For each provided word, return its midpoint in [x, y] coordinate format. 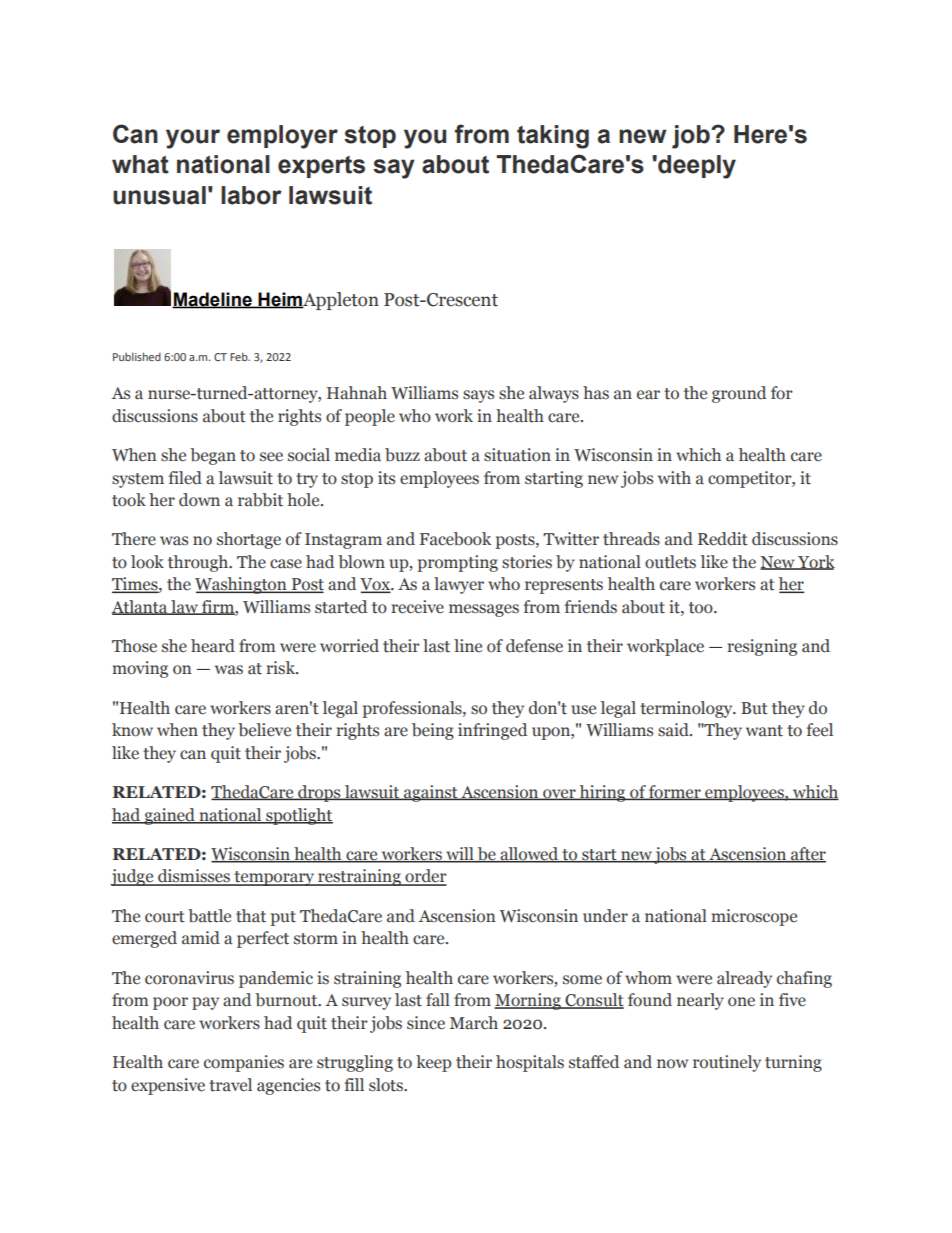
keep [434, 1063]
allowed [529, 855]
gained [169, 816]
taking [553, 137]
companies [244, 1063]
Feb [240, 356]
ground [739, 394]
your [193, 139]
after [807, 855]
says [478, 396]
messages [484, 610]
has [596, 393]
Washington [242, 585]
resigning [762, 647]
